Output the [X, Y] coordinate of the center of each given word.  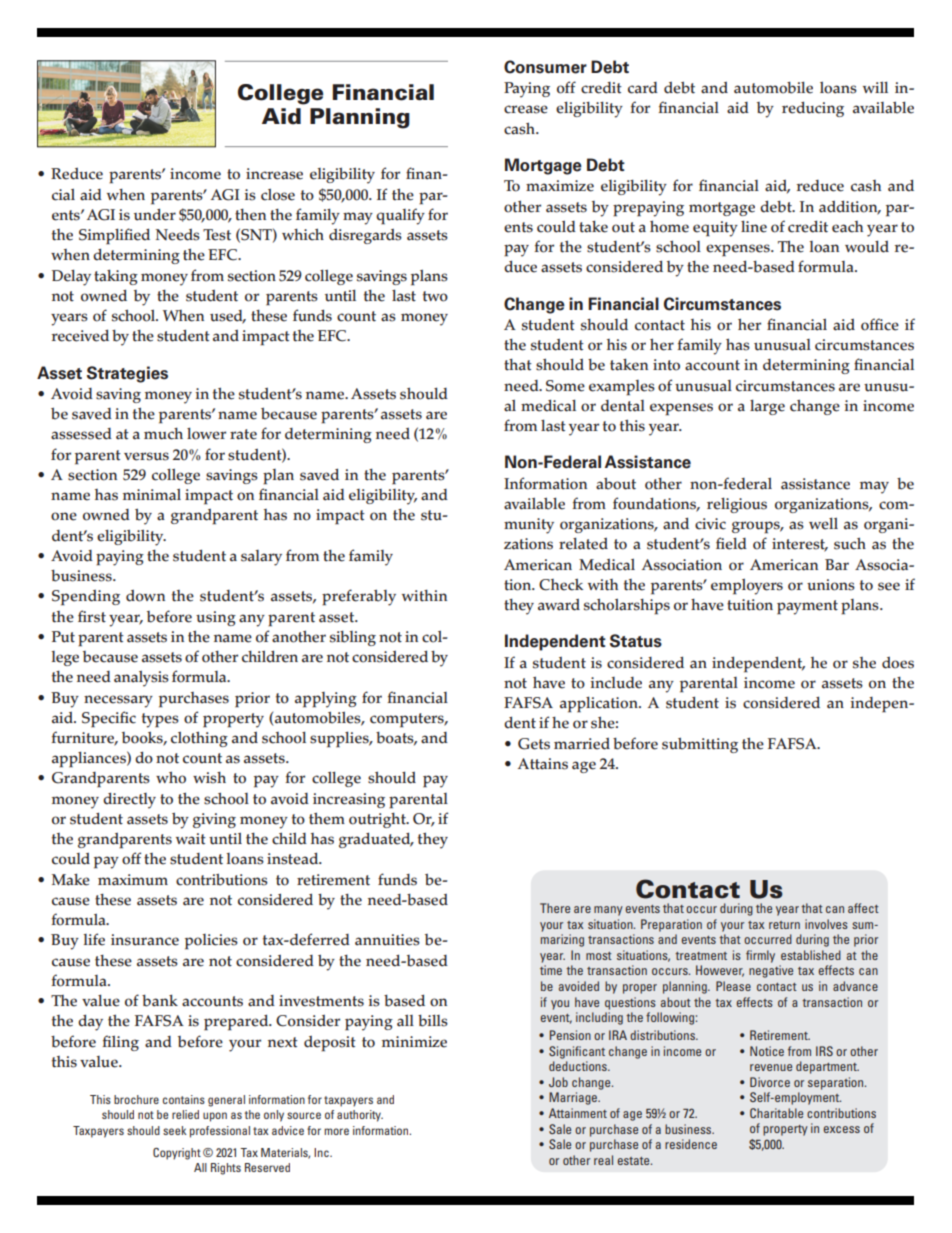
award [559, 605]
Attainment [578, 1113]
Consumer [545, 67]
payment [807, 607]
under [155, 214]
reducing [813, 109]
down [145, 596]
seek [175, 1130]
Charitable [776, 1113]
